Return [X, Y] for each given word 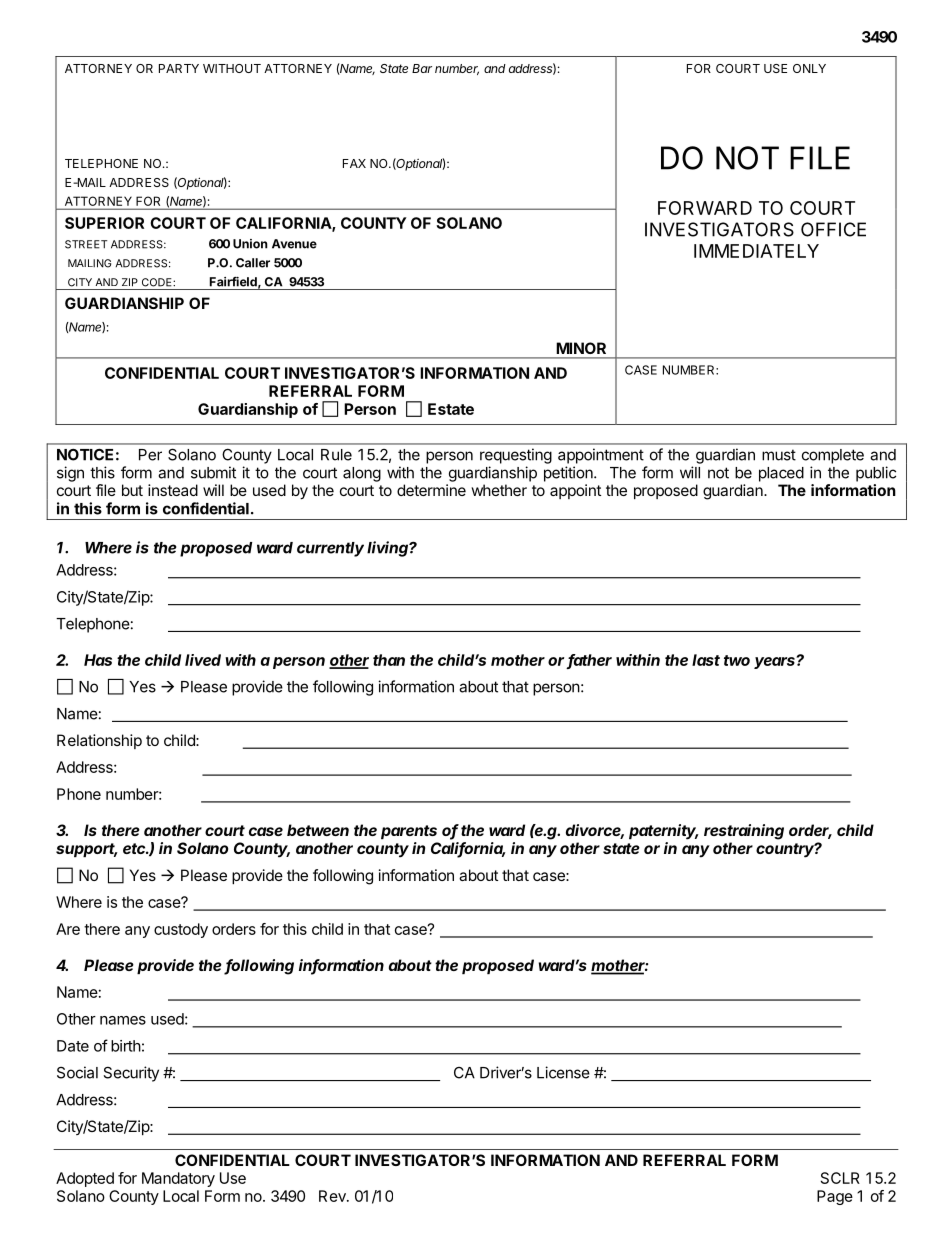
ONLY [809, 68]
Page [835, 1197]
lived [203, 660]
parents [409, 832]
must [779, 455]
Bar [422, 68]
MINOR [581, 348]
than [389, 660]
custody [181, 930]
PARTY [179, 68]
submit [213, 472]
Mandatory [178, 1179]
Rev [333, 1196]
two [737, 660]
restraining [744, 832]
